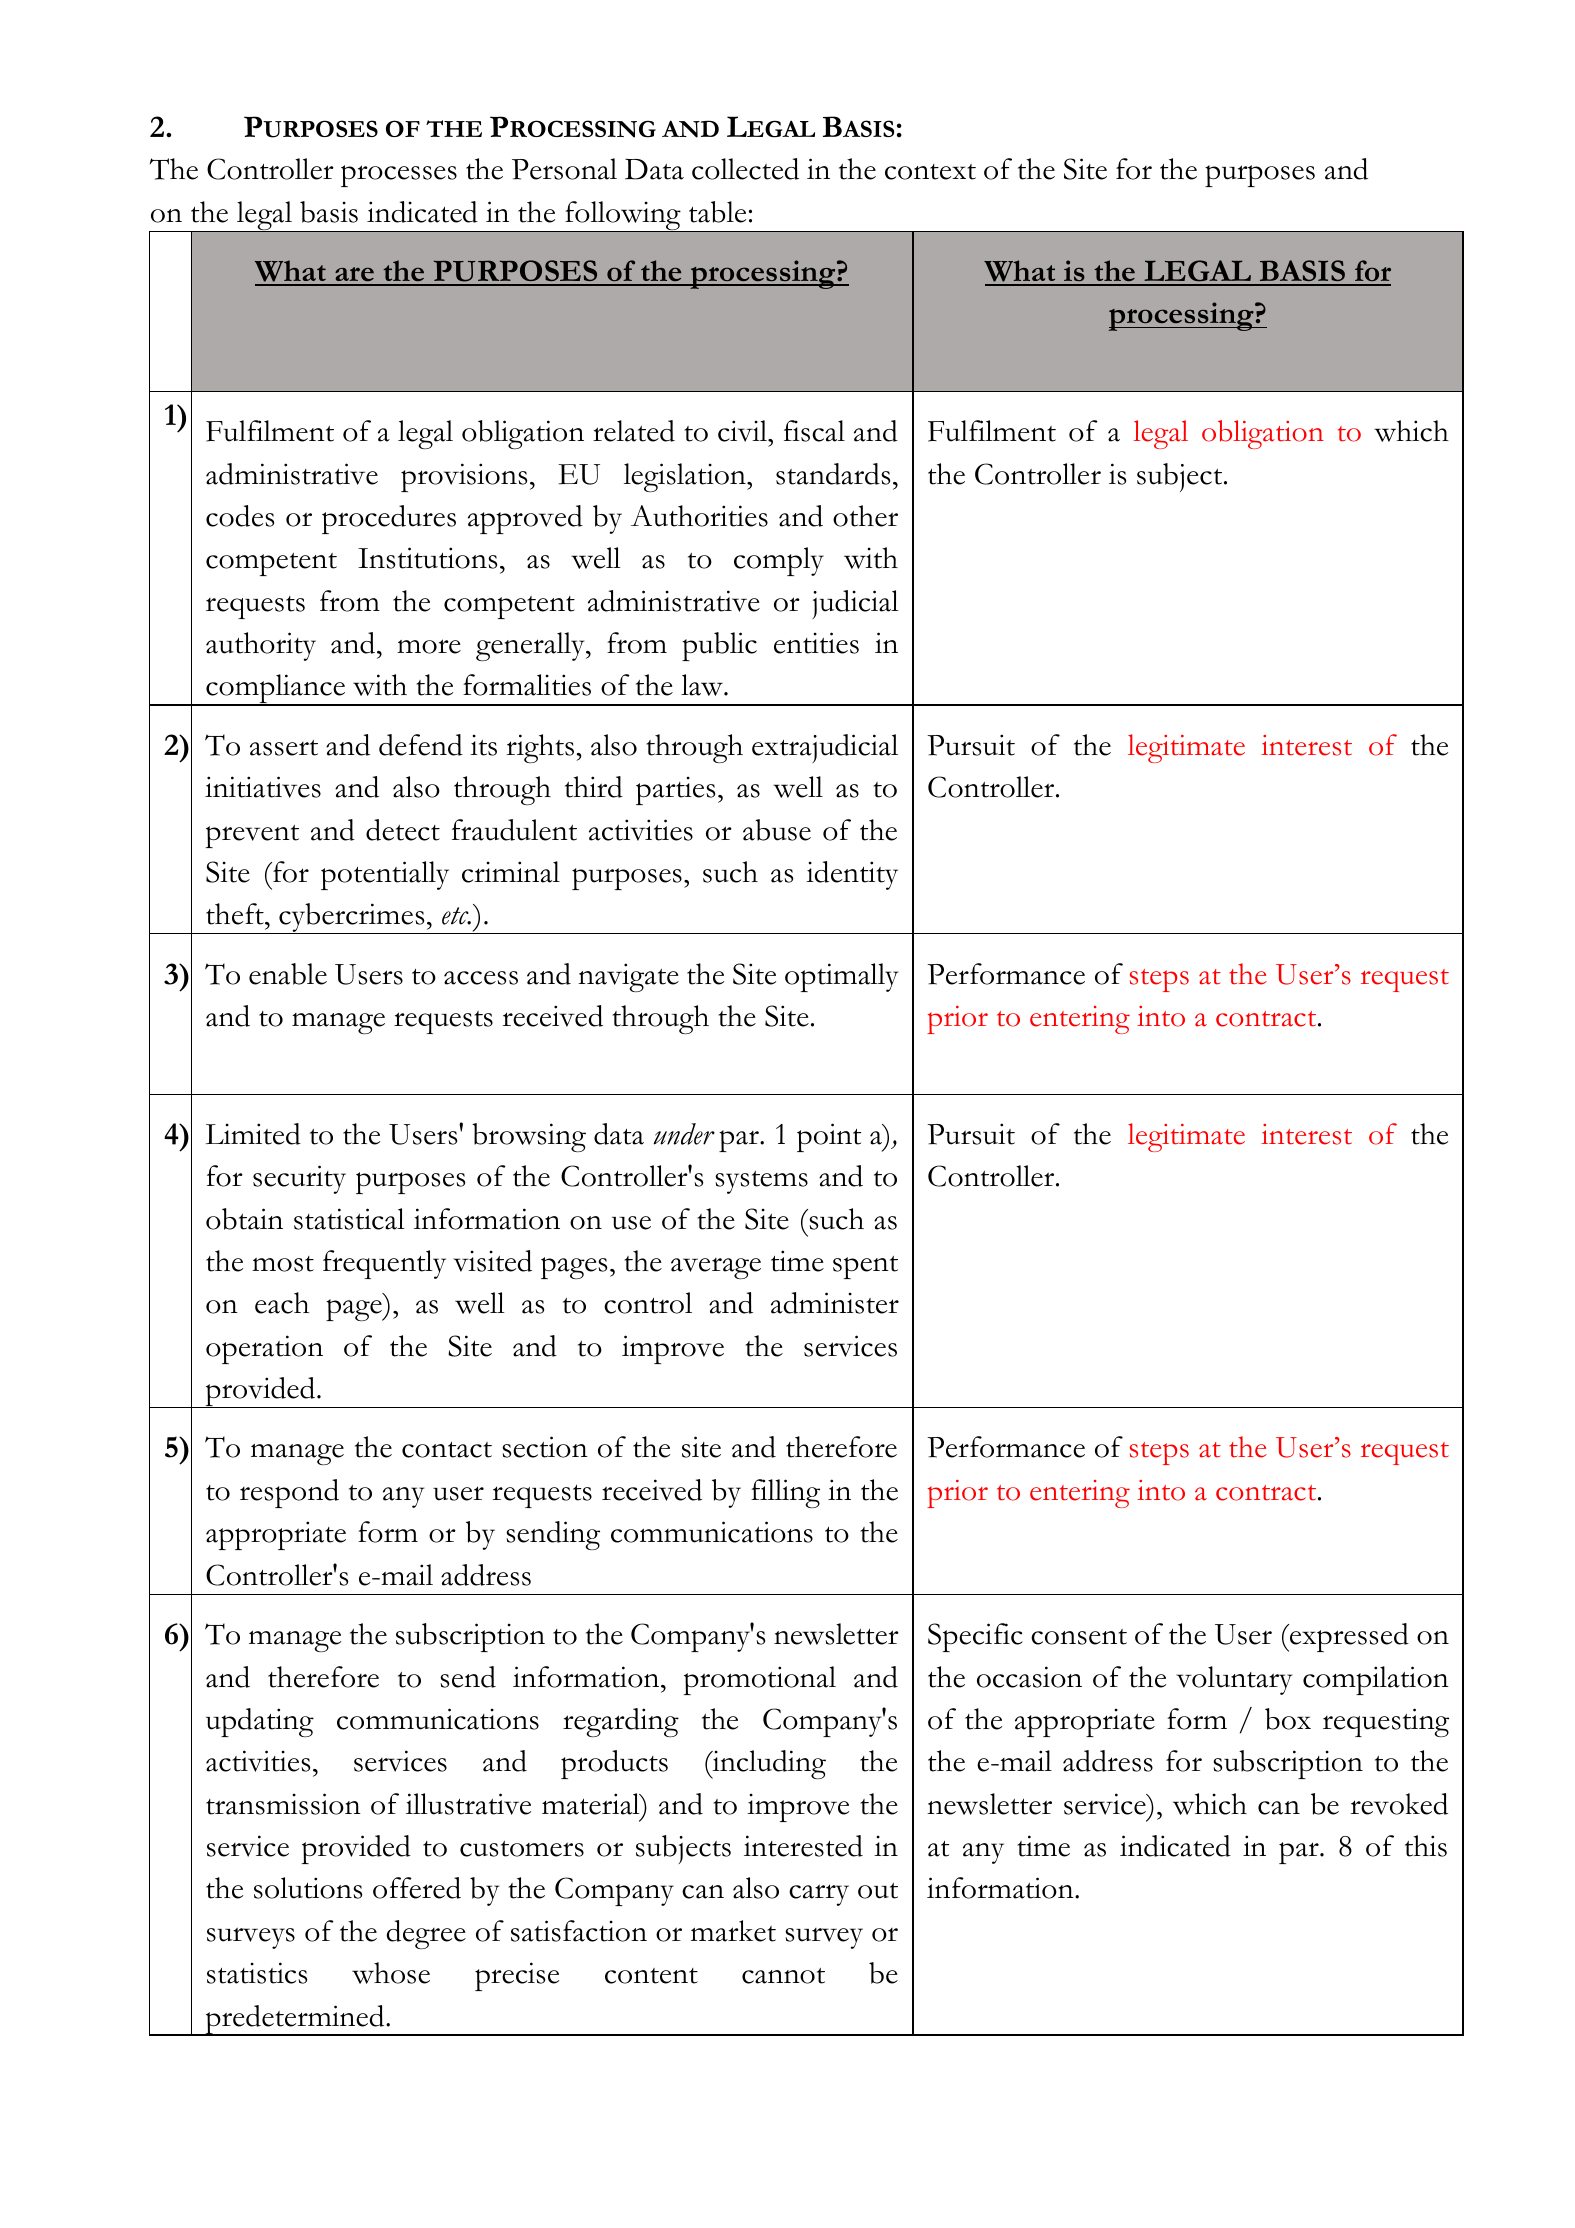  Describe the element at coordinates (841, 977) in the screenshot. I see `optimally` at that location.
